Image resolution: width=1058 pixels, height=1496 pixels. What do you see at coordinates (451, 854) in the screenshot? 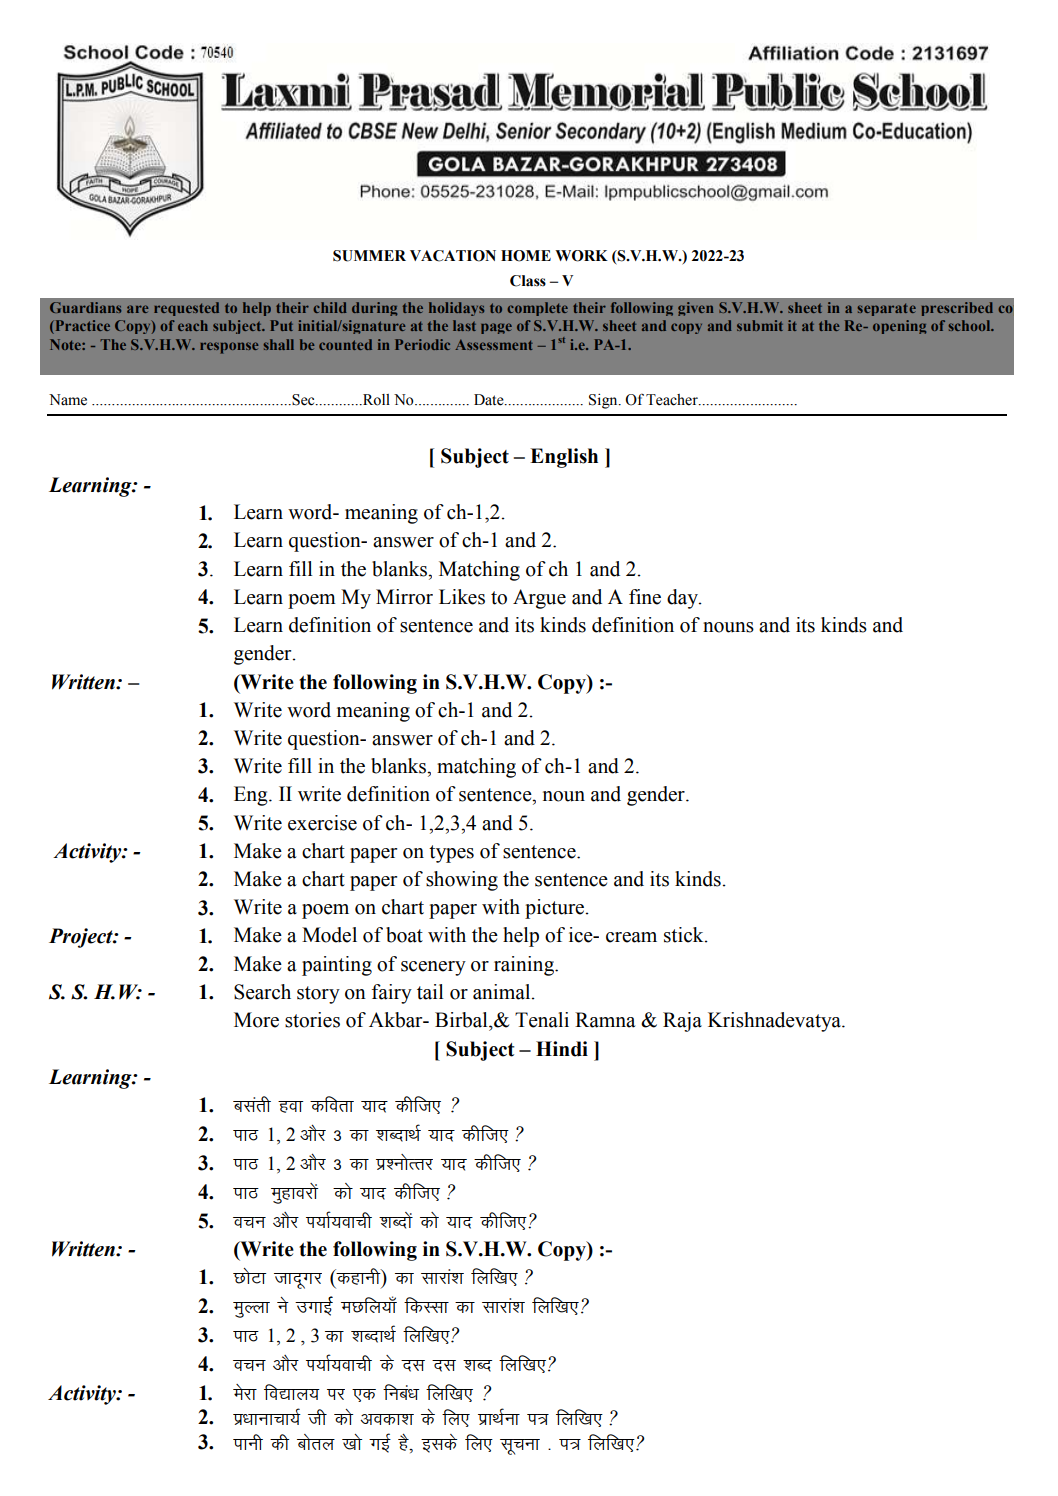
I see `types` at bounding box center [451, 854].
